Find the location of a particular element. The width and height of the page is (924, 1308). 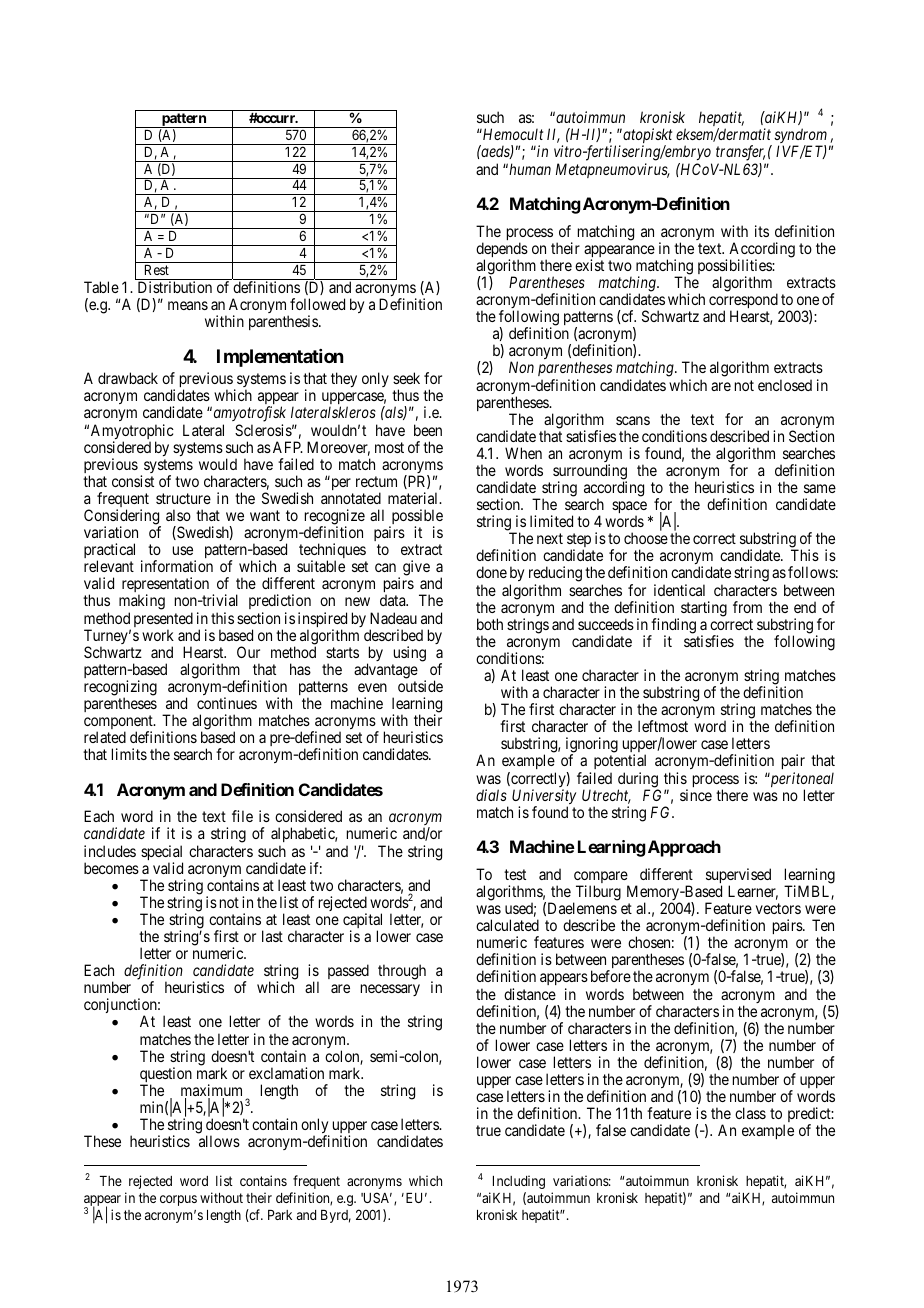

means is located at coordinates (188, 305).
